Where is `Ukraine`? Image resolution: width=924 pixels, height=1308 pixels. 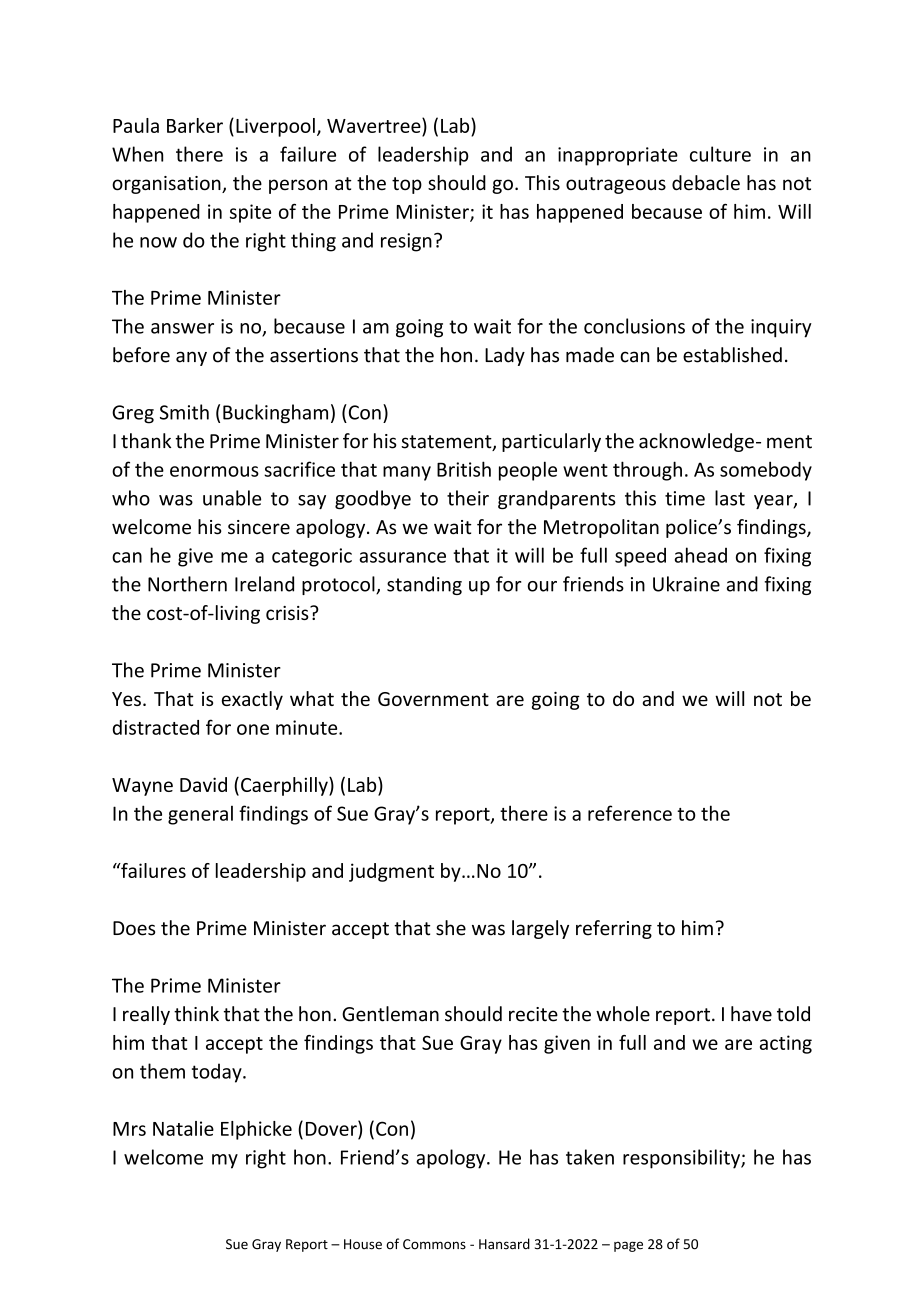
Ukraine is located at coordinates (686, 584).
